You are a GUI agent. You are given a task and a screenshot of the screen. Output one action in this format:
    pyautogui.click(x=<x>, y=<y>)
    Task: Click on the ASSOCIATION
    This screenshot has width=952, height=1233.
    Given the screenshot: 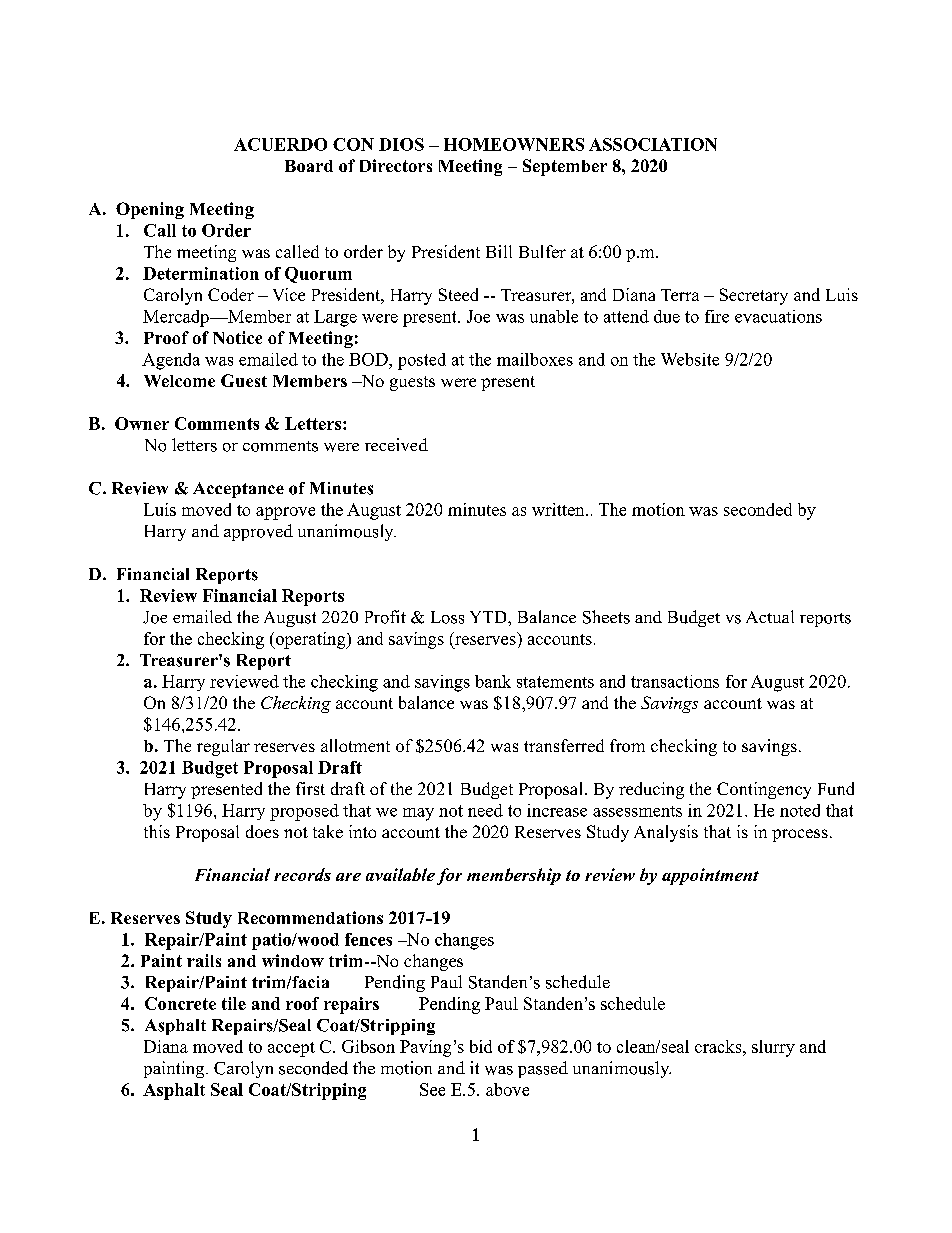 What is the action you would take?
    pyautogui.click(x=653, y=144)
